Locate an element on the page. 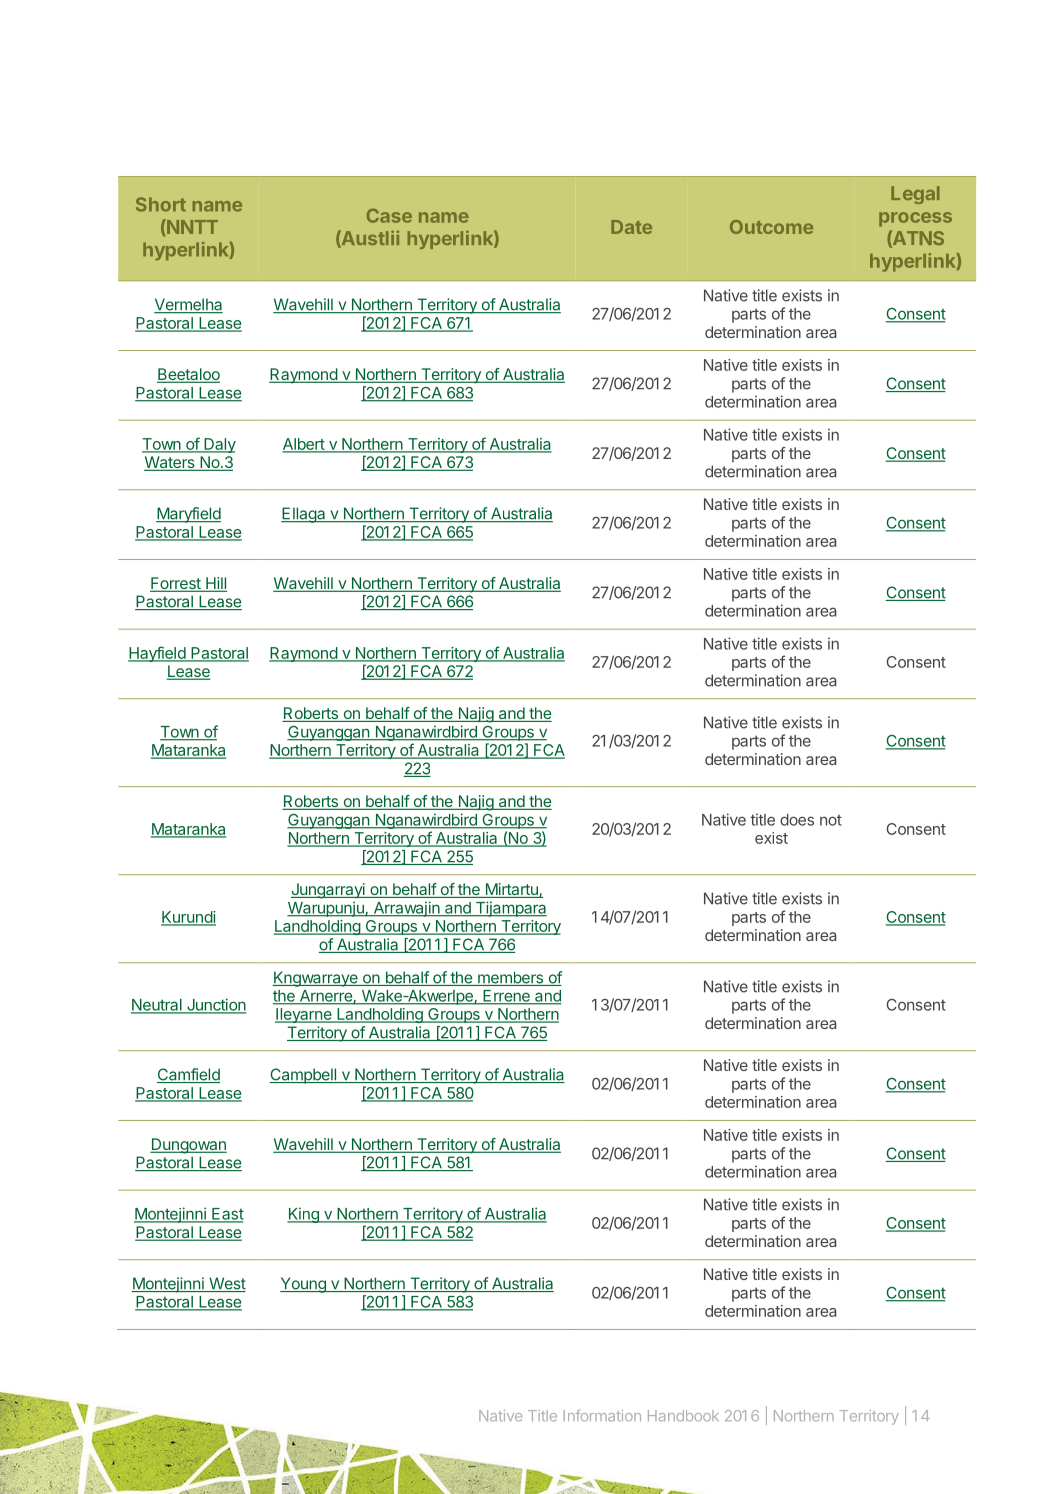 The image size is (1057, 1494). Albert is located at coordinates (304, 445).
